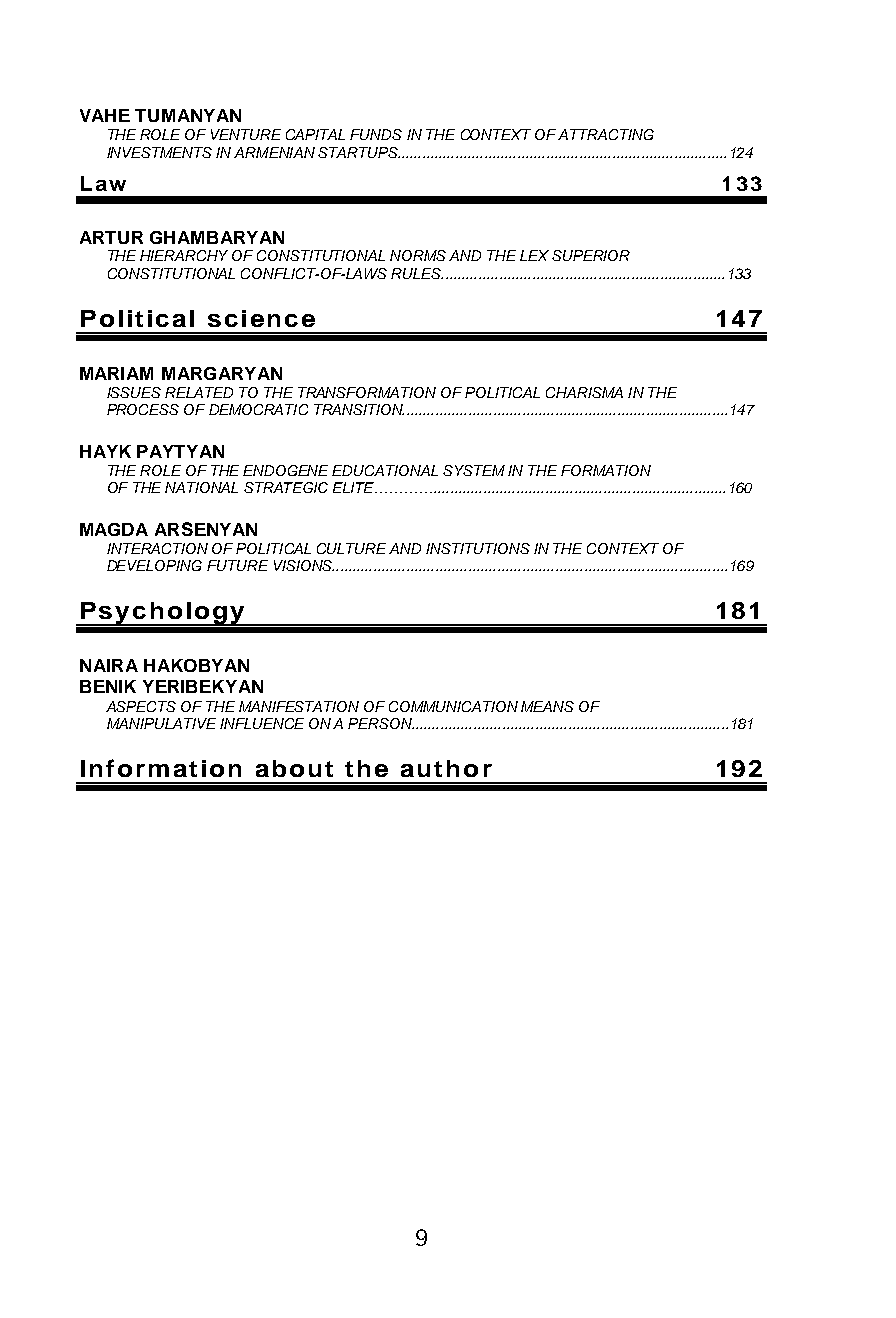 Image resolution: width=896 pixels, height=1318 pixels. What do you see at coordinates (154, 565) in the screenshot?
I see `DEVELOPING` at bounding box center [154, 565].
